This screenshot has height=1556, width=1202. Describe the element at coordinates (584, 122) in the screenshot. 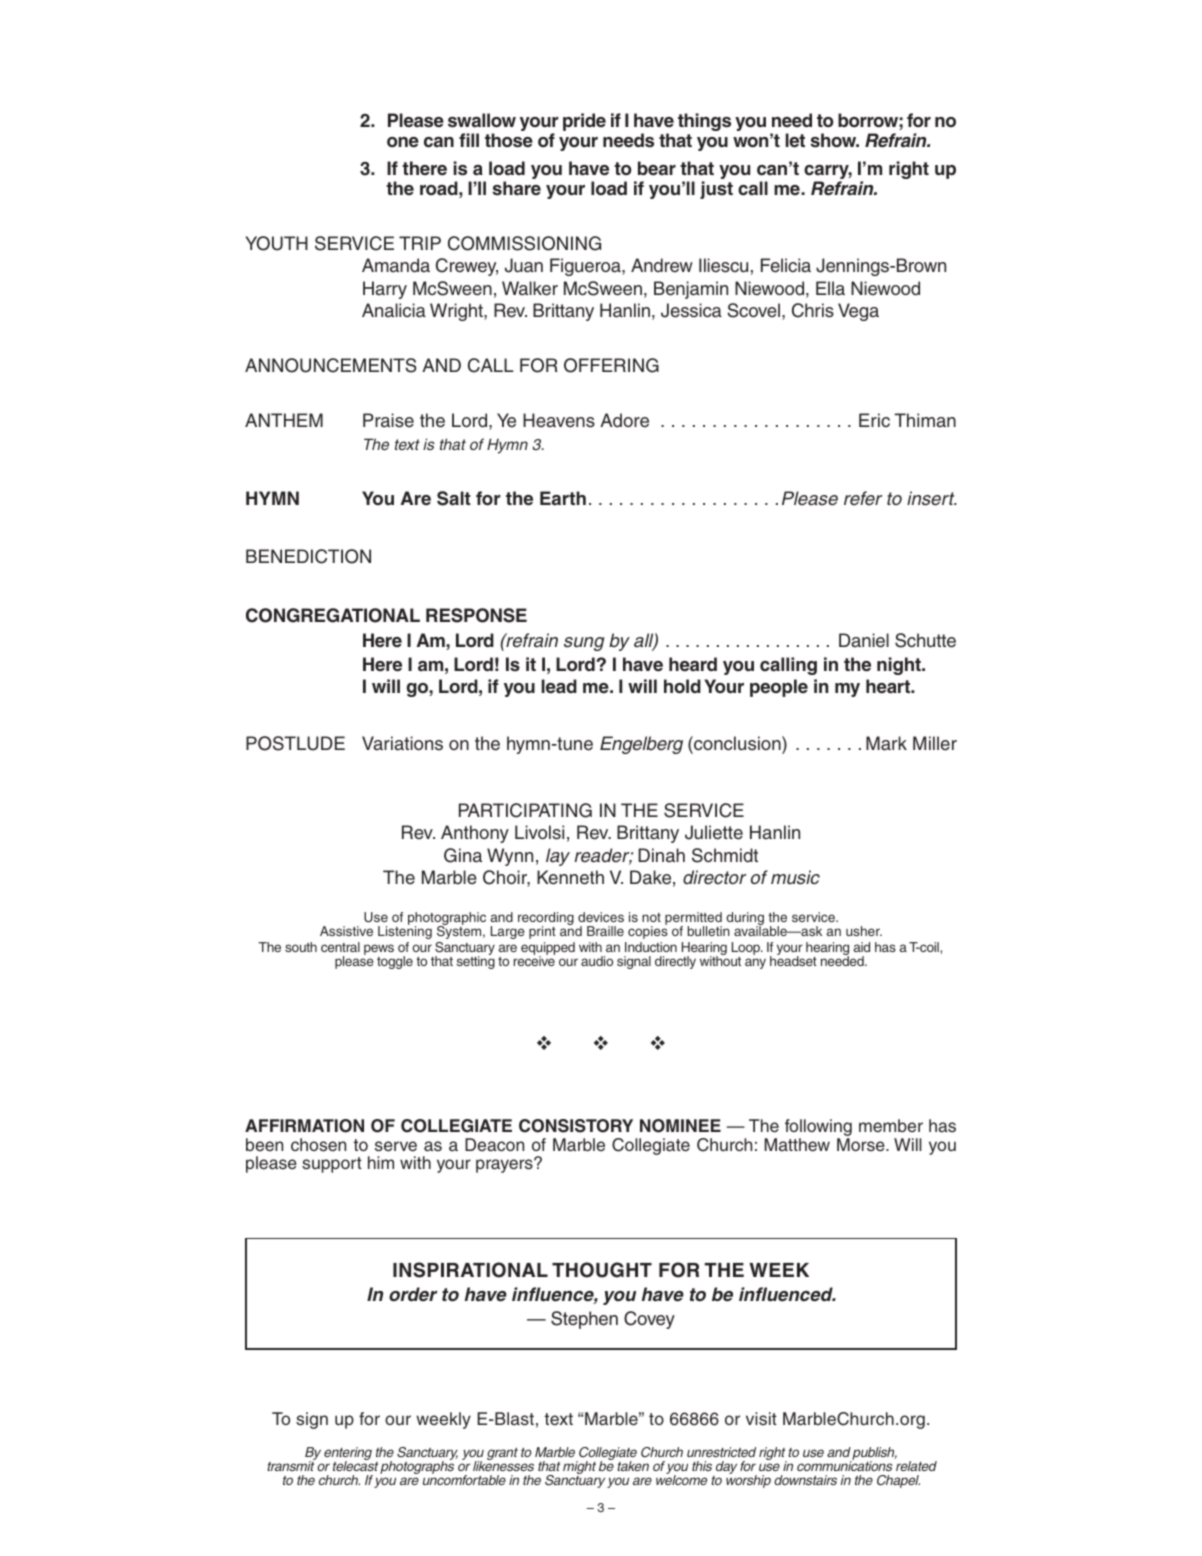

I see `pride` at that location.
